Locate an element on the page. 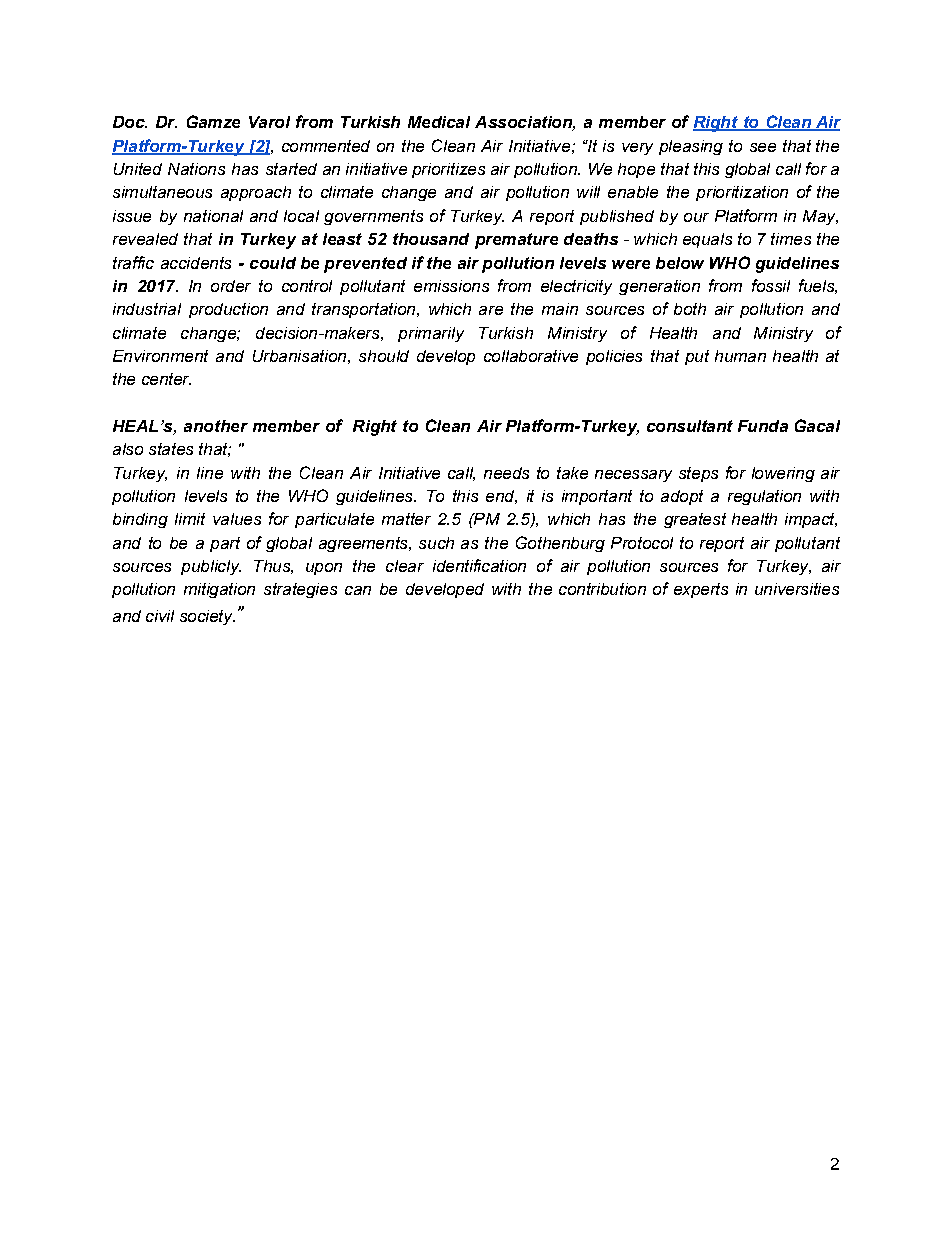  equals is located at coordinates (707, 240).
